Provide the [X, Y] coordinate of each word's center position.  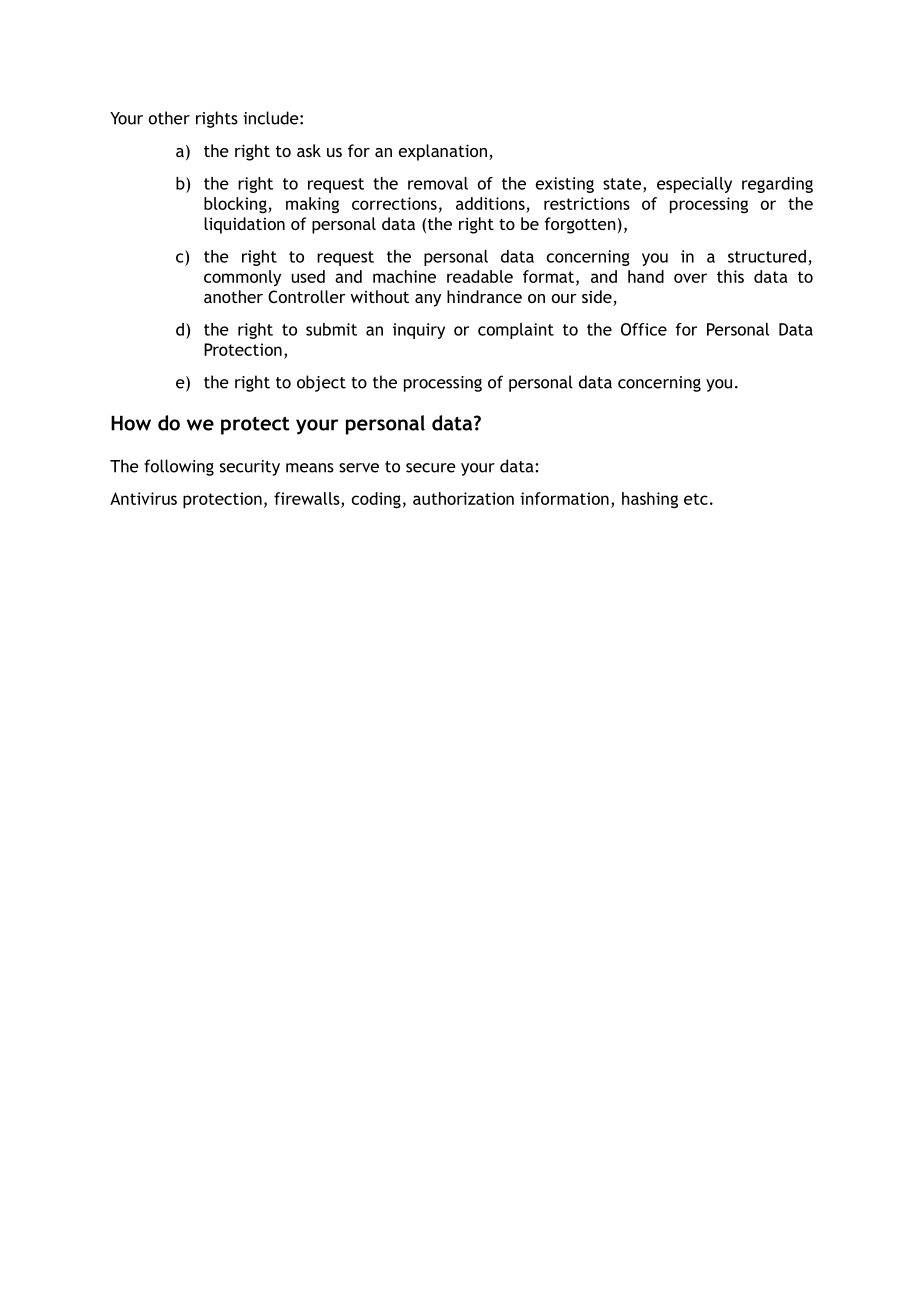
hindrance [484, 296]
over [690, 278]
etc [696, 499]
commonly [242, 278]
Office [644, 329]
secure [431, 468]
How [131, 423]
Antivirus [143, 498]
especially [694, 185]
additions [490, 203]
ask [309, 150]
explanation [443, 152]
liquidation [244, 225]
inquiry [419, 331]
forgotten [580, 225]
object [321, 383]
